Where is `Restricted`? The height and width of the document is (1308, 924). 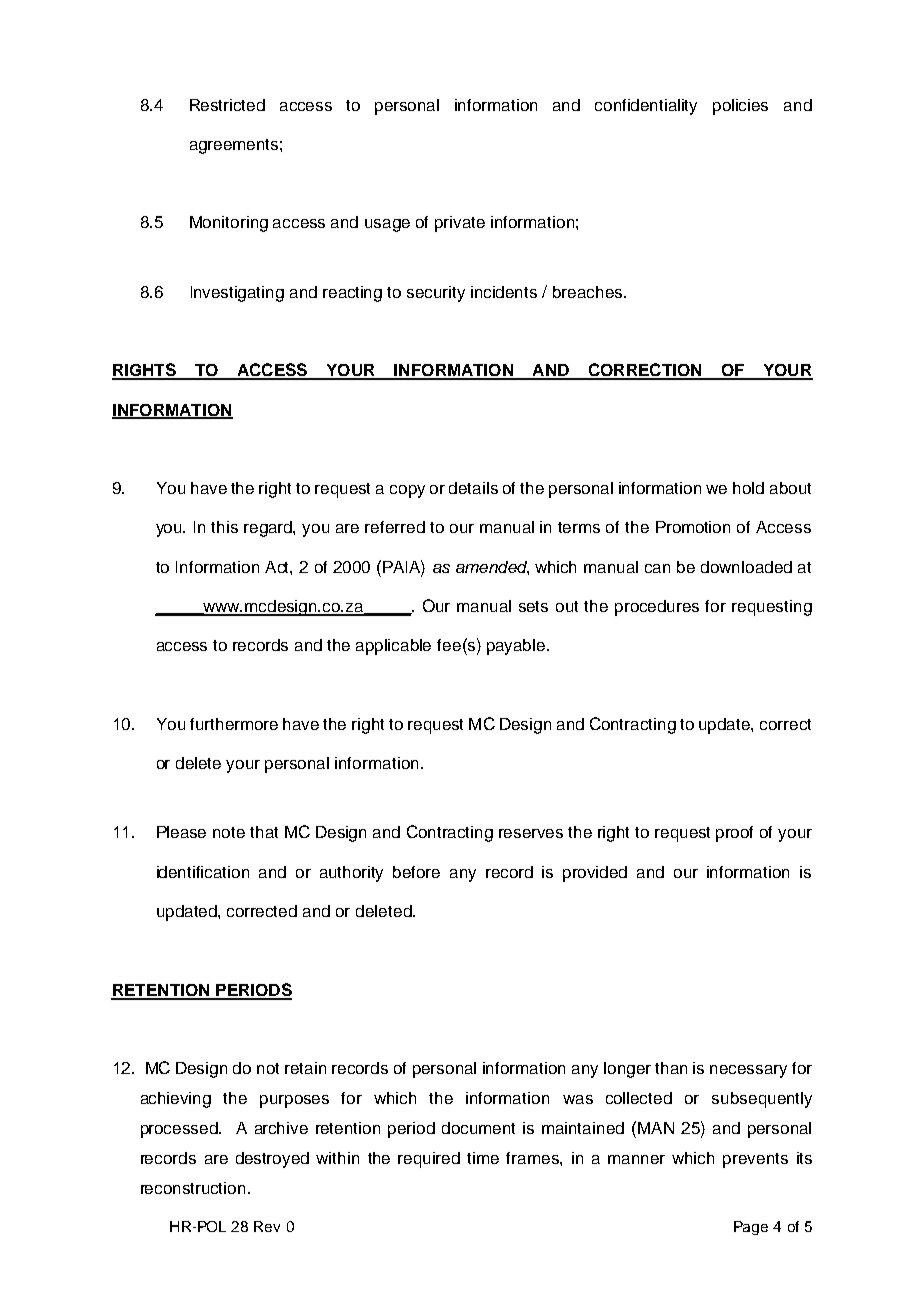 Restricted is located at coordinates (227, 105).
